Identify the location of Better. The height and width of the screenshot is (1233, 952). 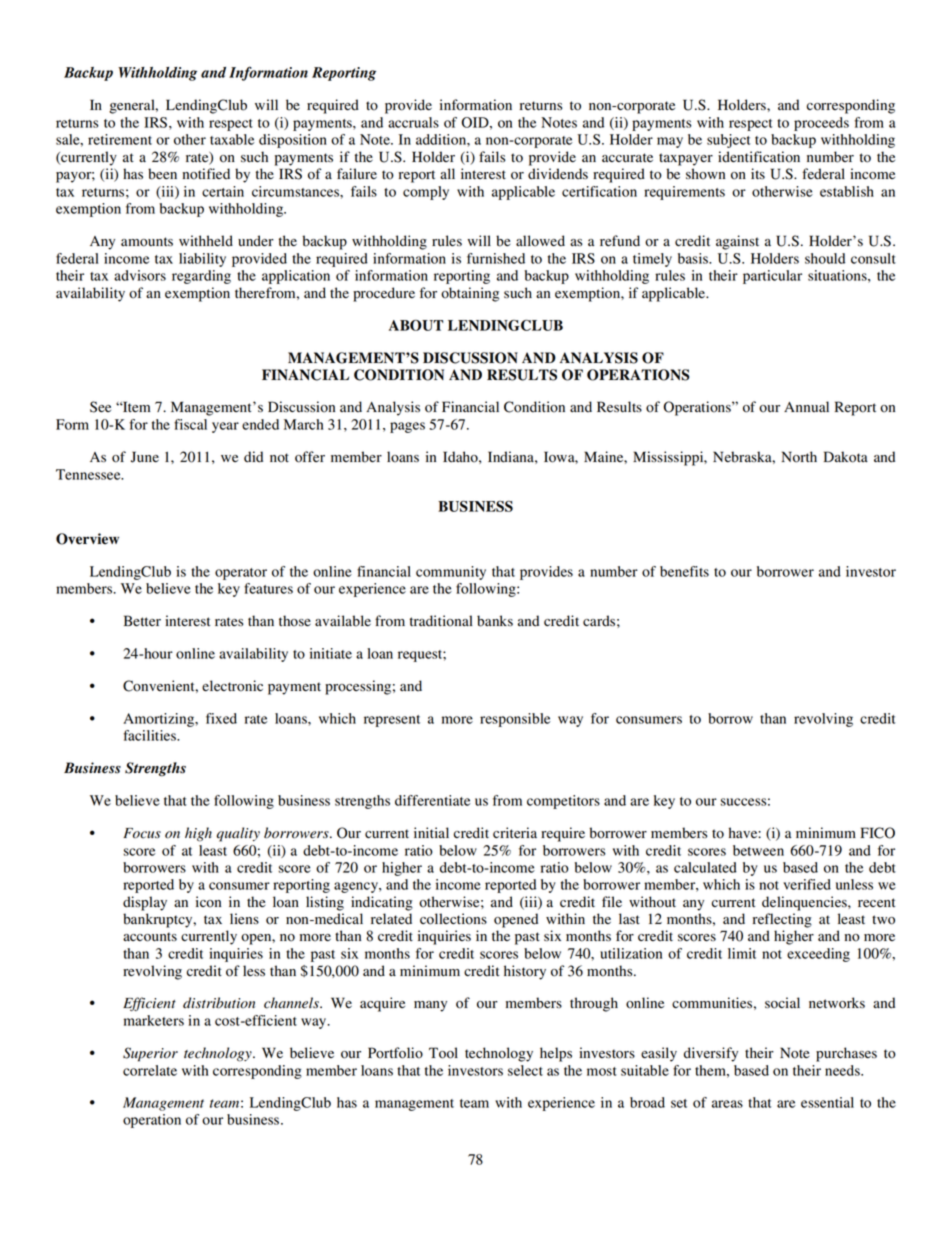
(142, 621).
